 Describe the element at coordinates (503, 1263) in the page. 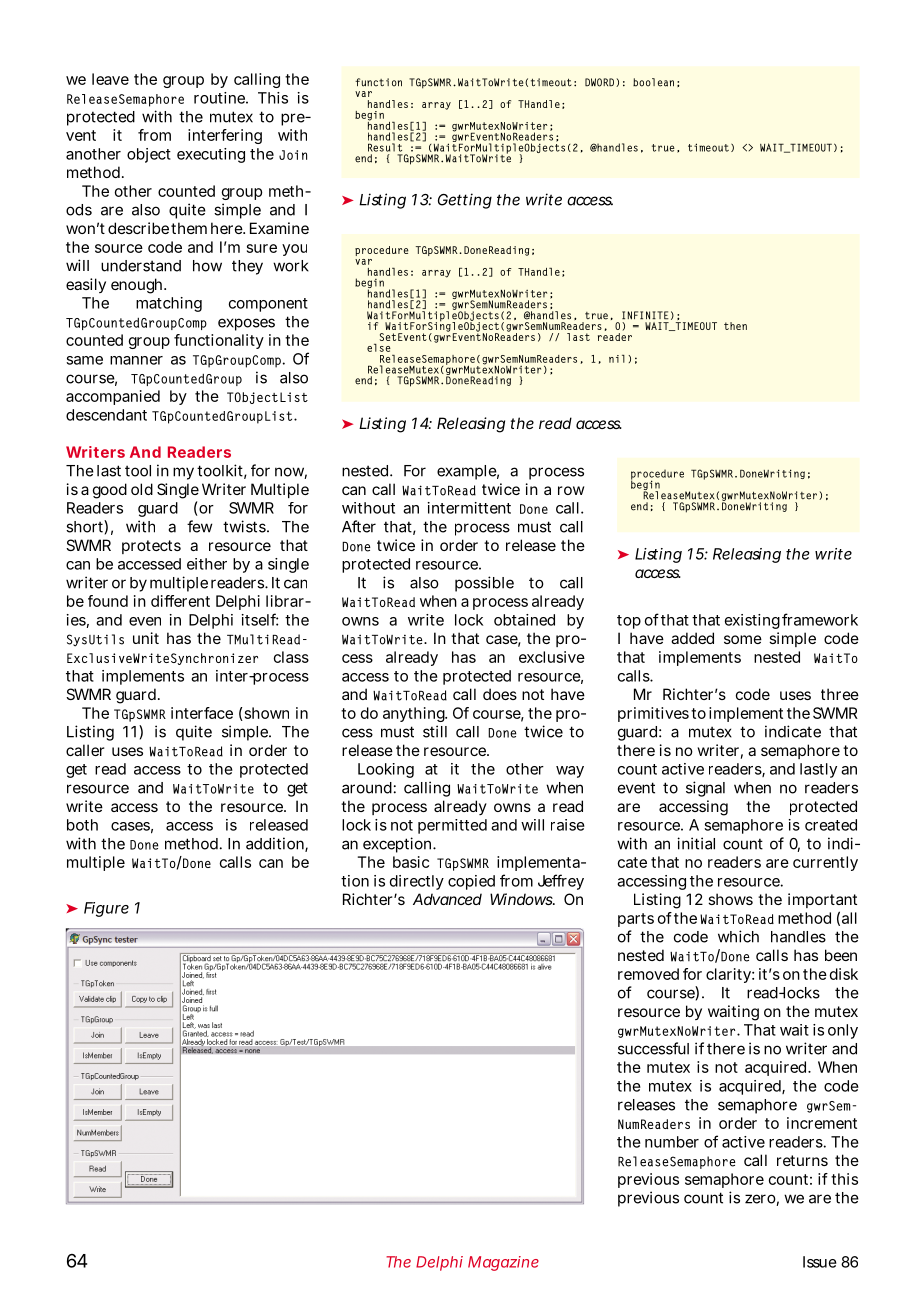

I see `Magazine` at that location.
